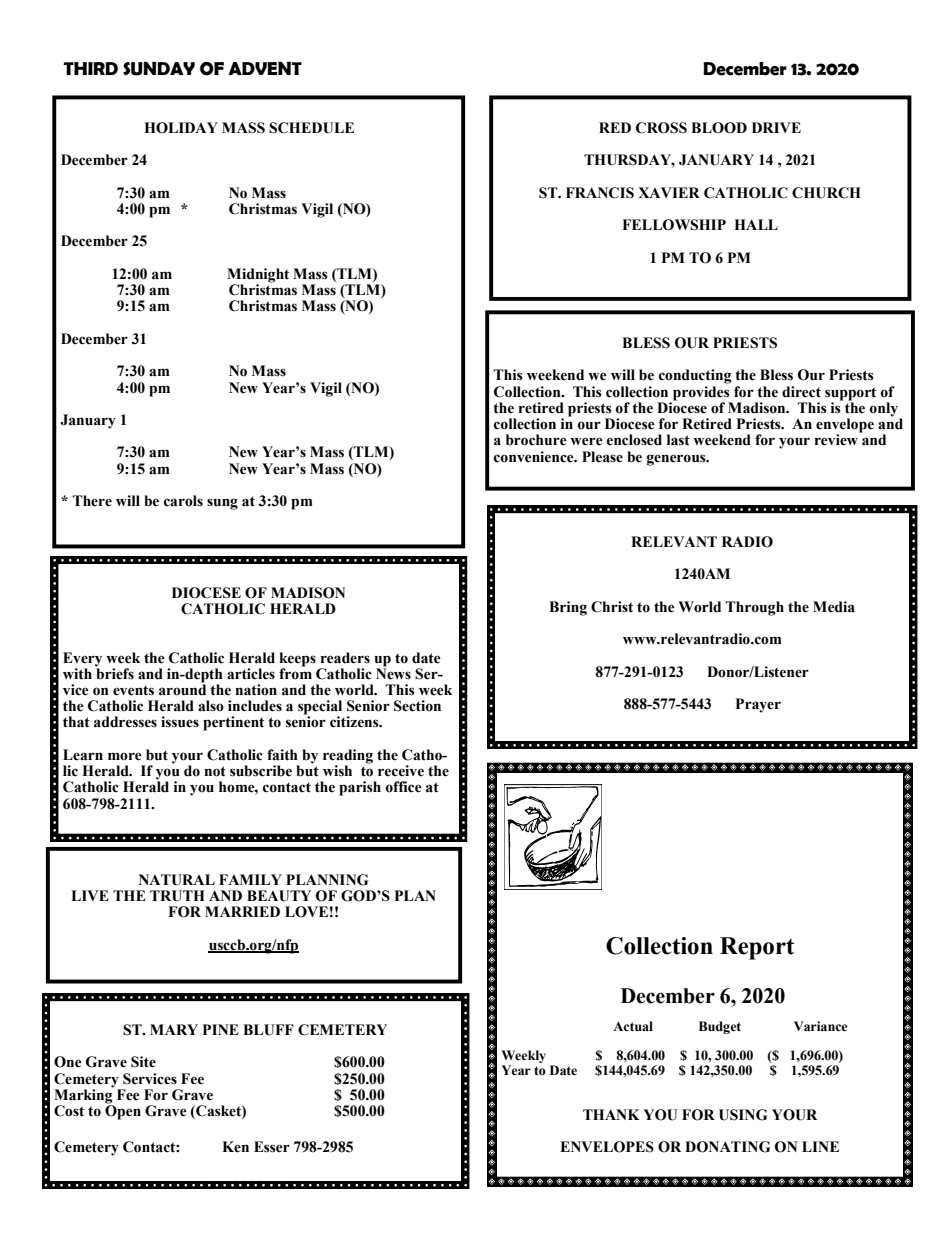  I want to click on HOLIDAY, so click(181, 128).
